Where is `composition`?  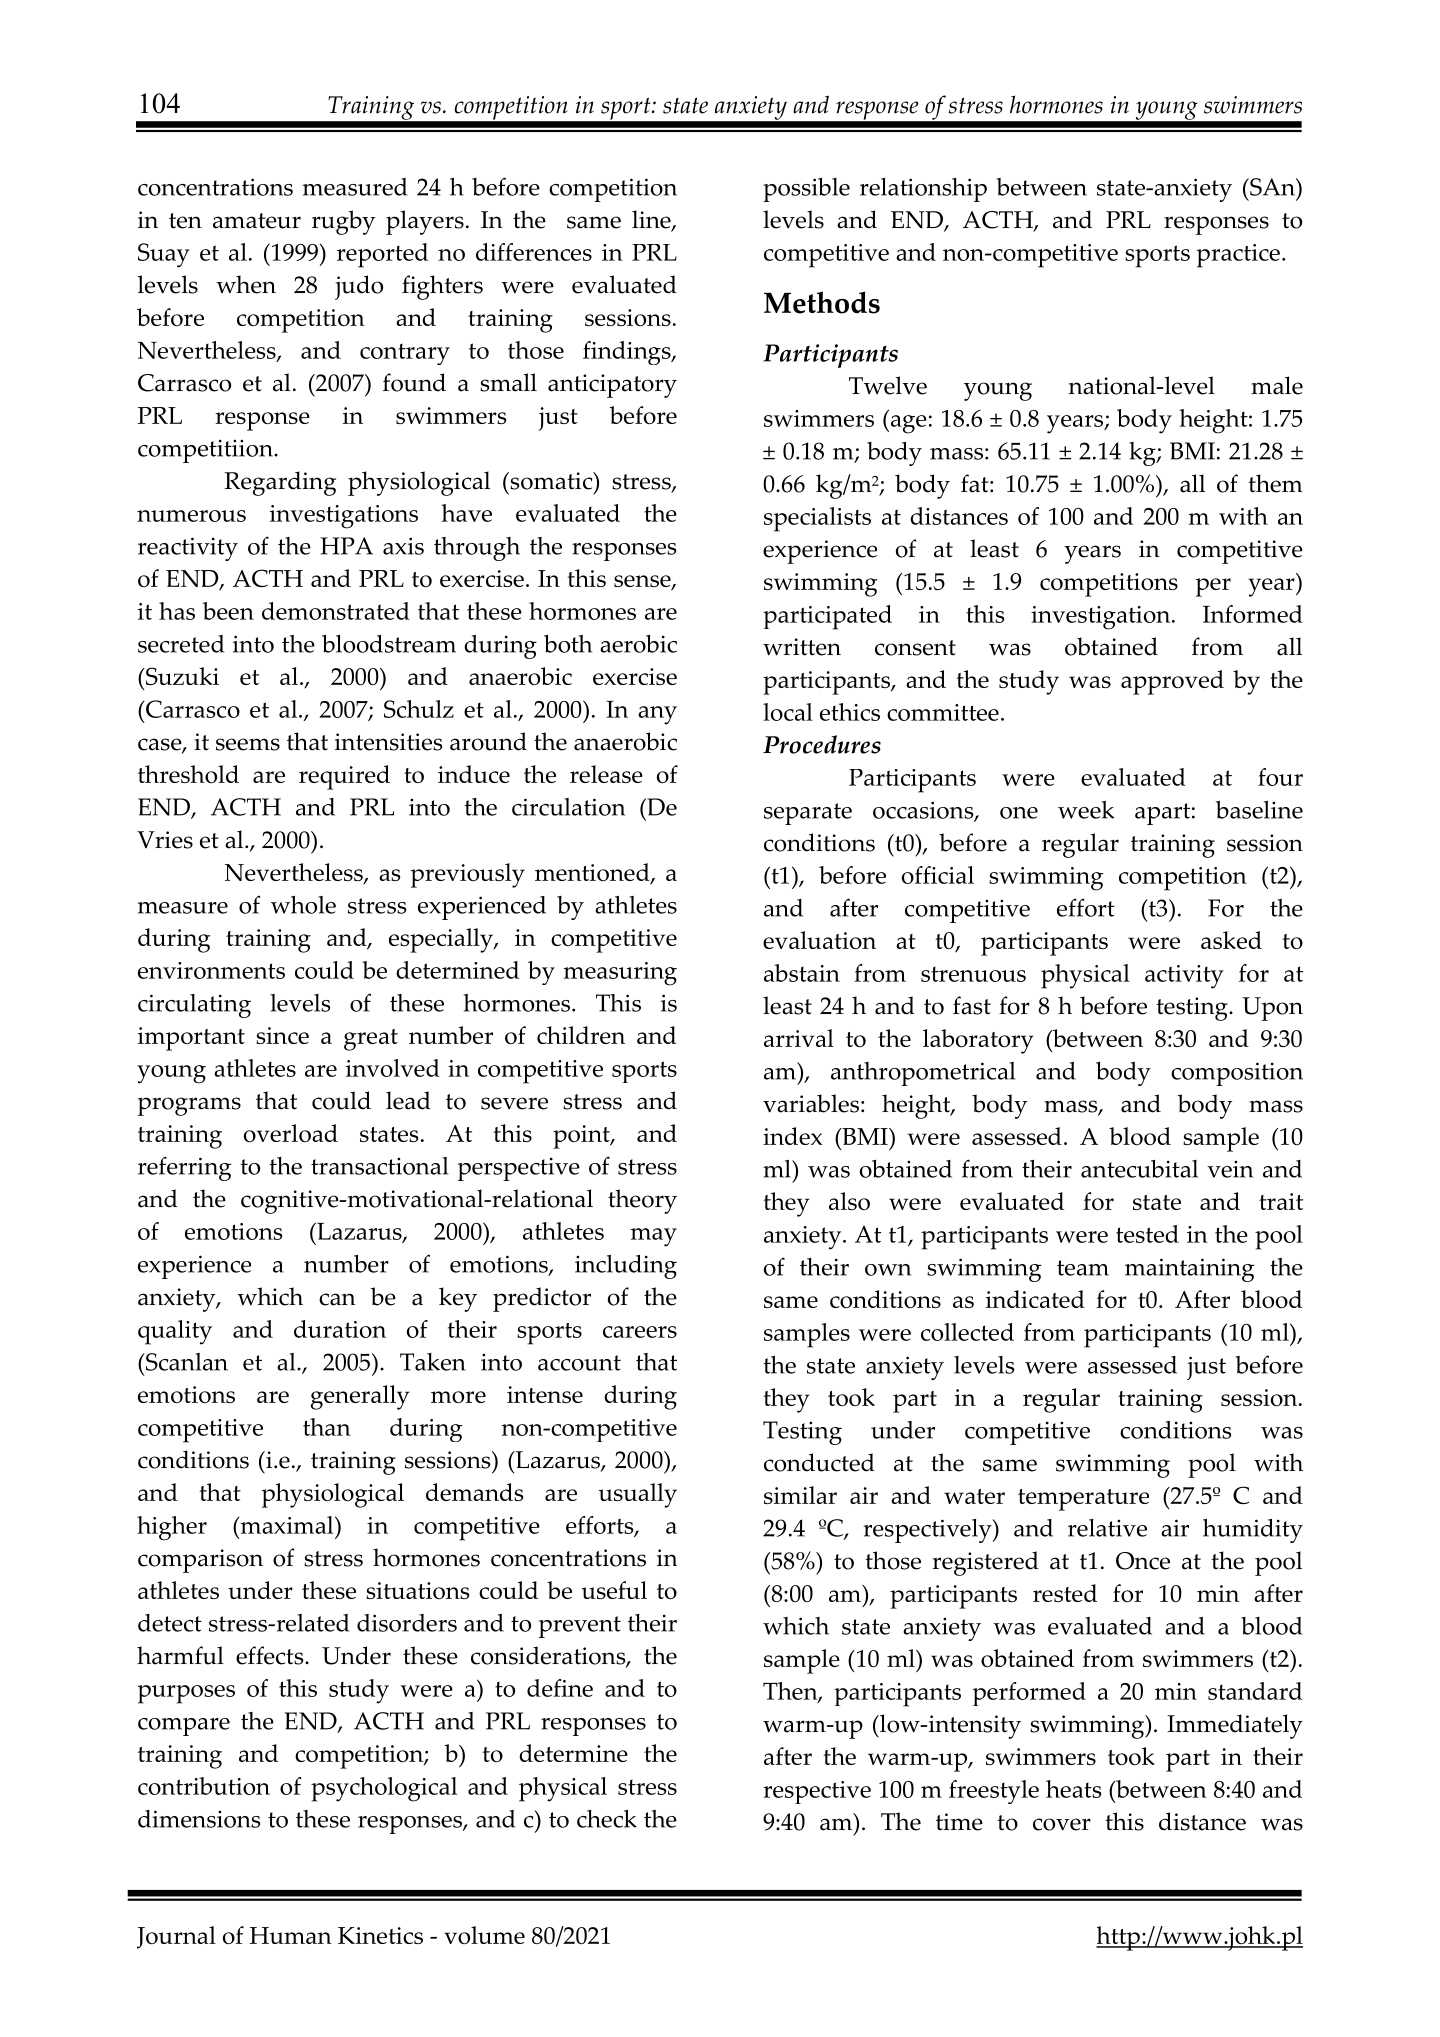
composition is located at coordinates (1237, 1074).
